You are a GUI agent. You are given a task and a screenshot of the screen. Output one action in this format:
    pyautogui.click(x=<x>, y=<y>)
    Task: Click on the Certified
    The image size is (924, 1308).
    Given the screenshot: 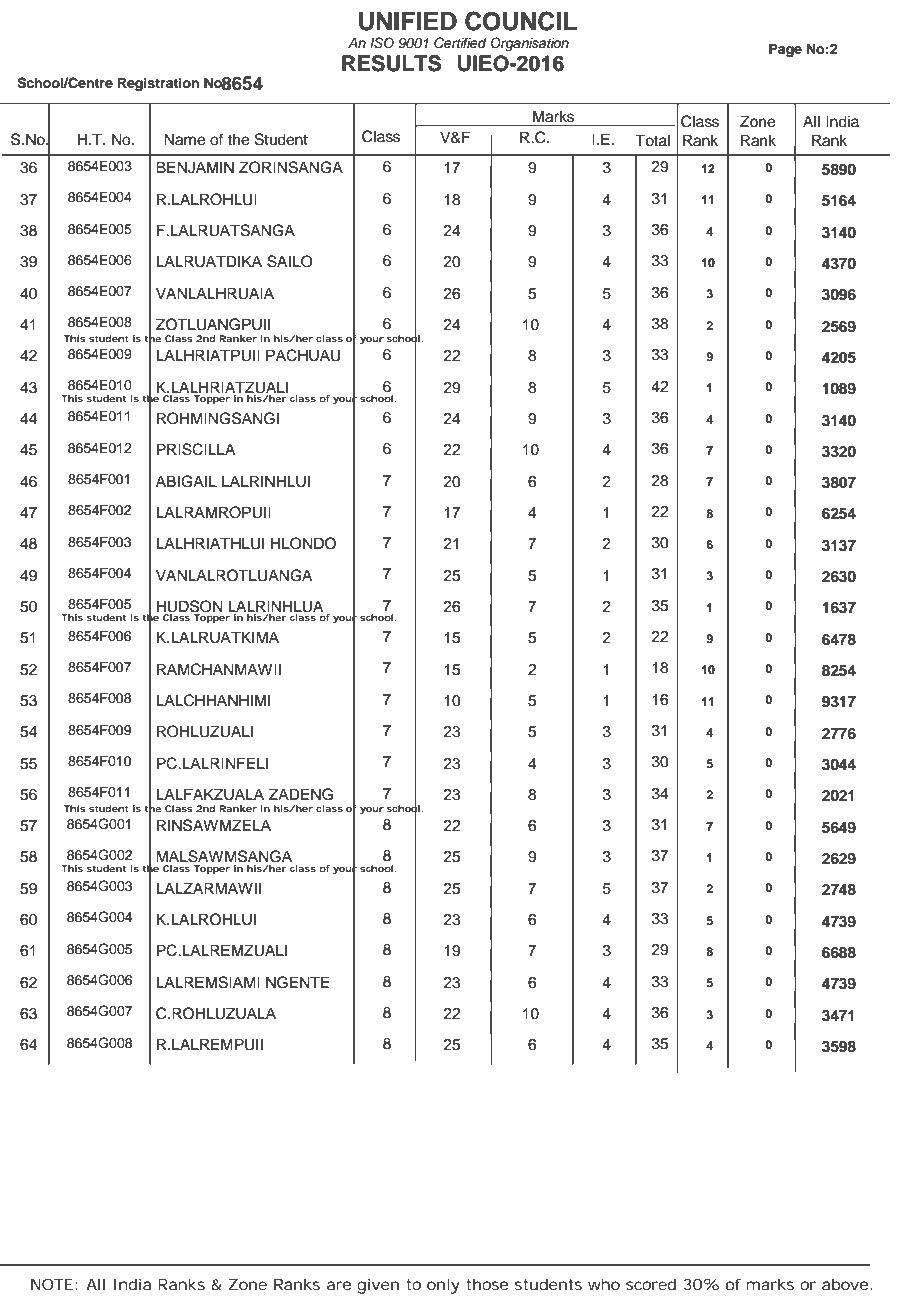 What is the action you would take?
    pyautogui.click(x=460, y=43)
